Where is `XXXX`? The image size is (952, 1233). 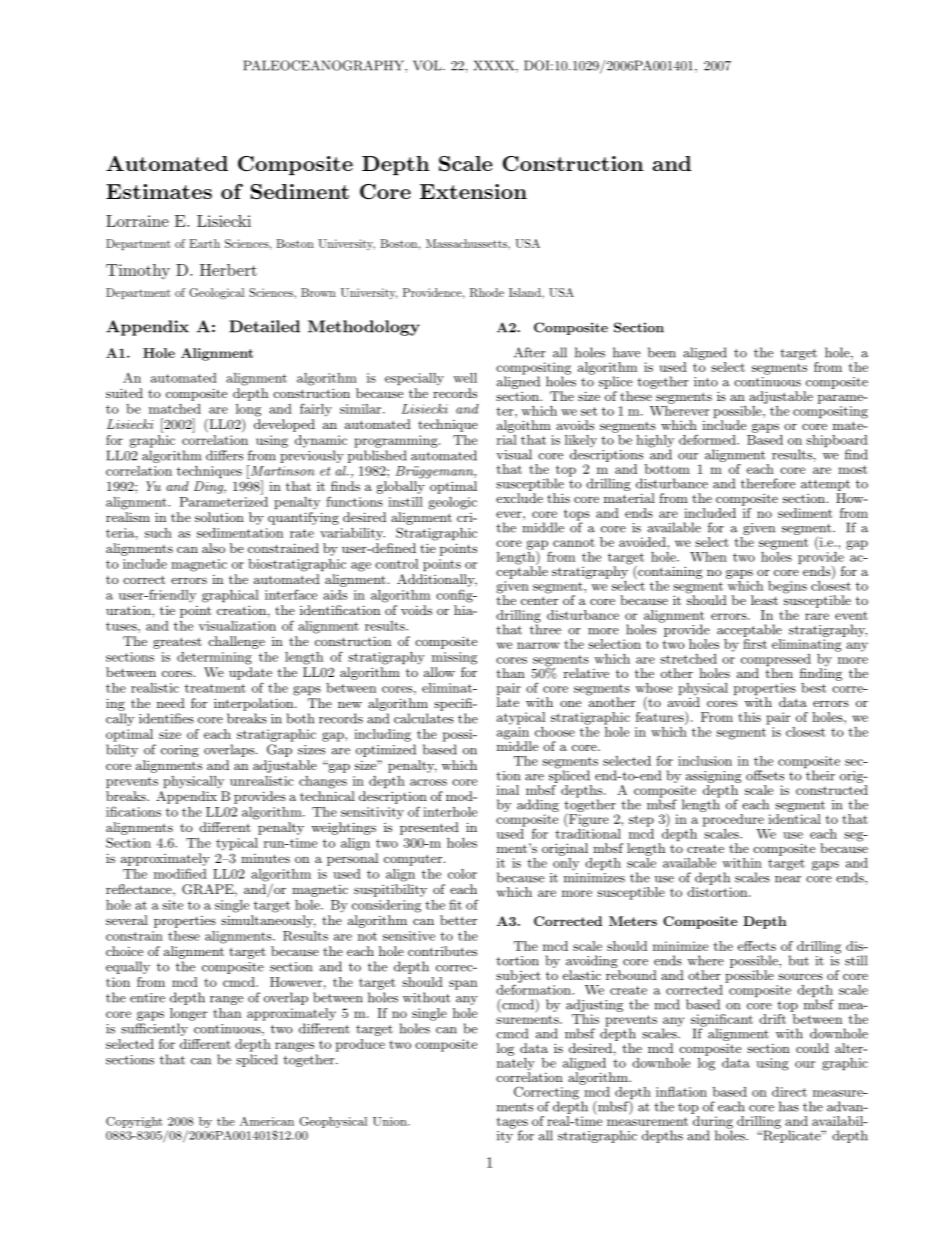 XXXX is located at coordinates (495, 66).
